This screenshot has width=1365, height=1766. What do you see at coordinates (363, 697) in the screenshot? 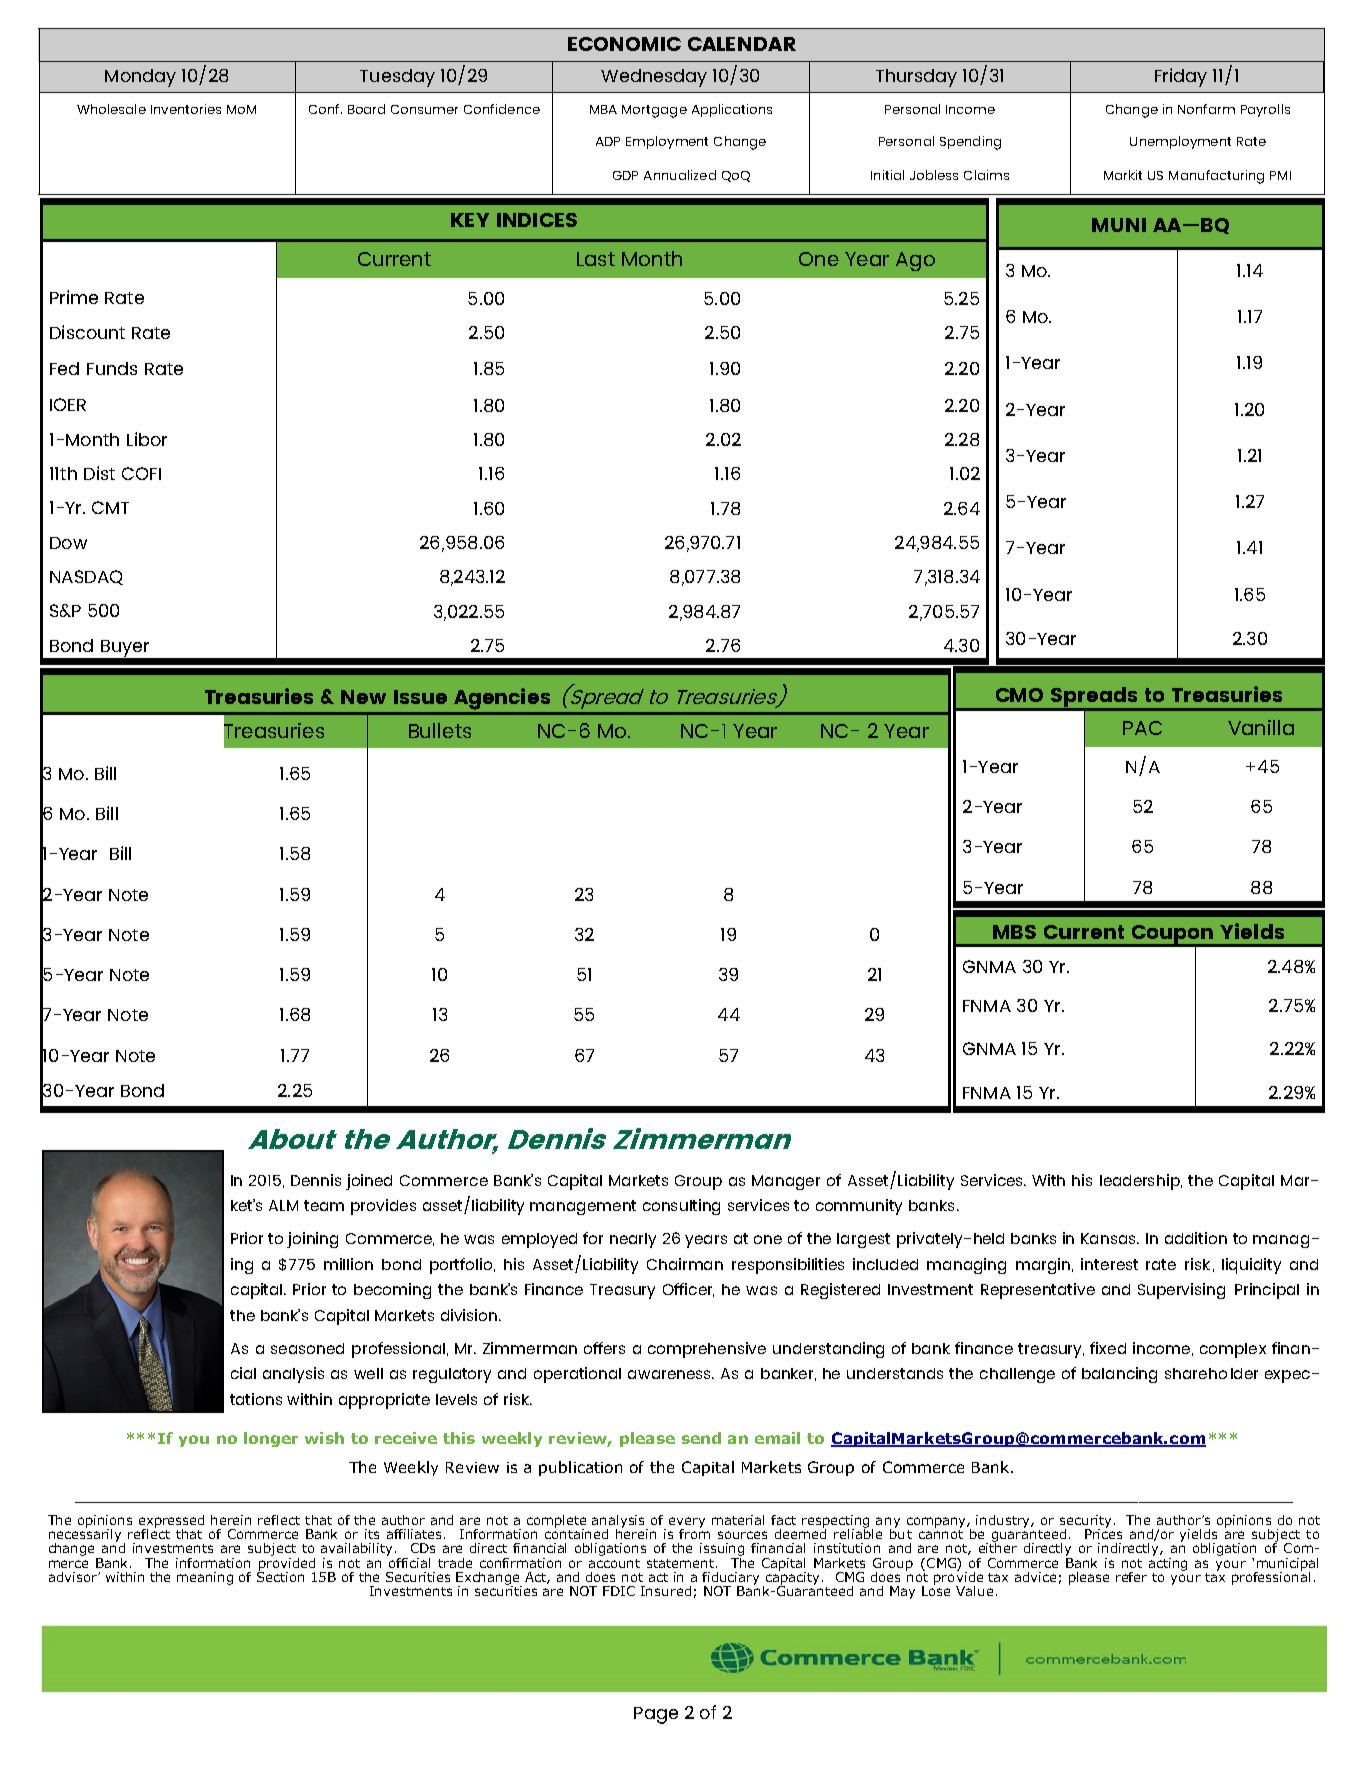
I see `New` at bounding box center [363, 697].
